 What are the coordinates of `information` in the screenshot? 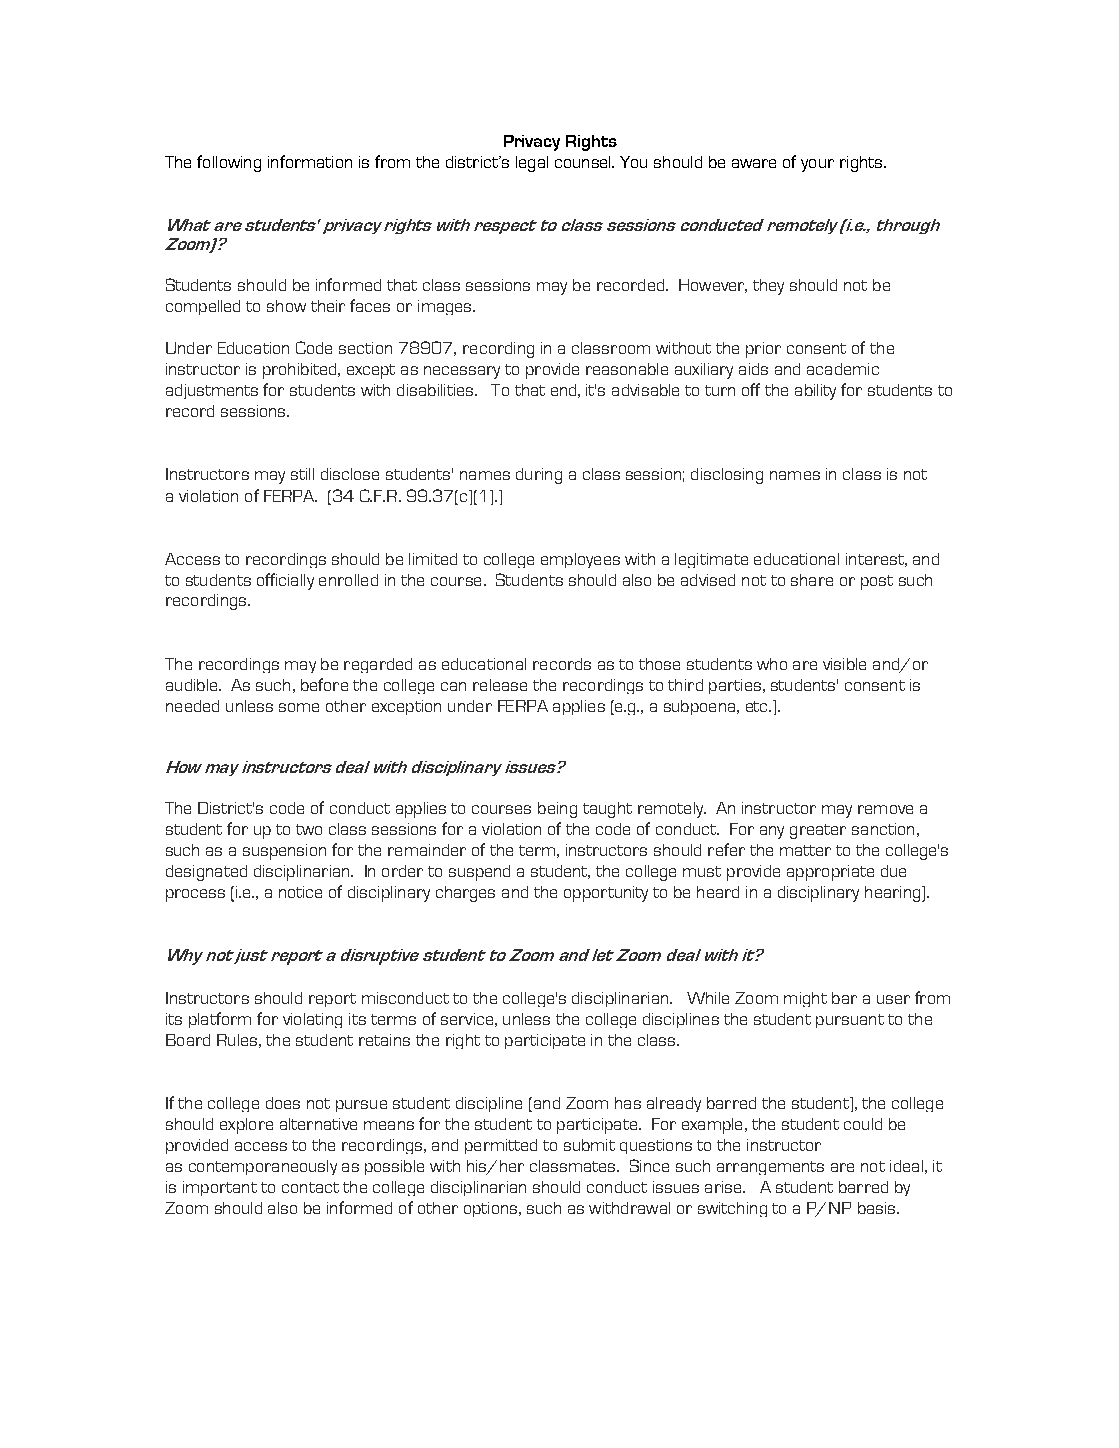 It's located at (310, 161).
